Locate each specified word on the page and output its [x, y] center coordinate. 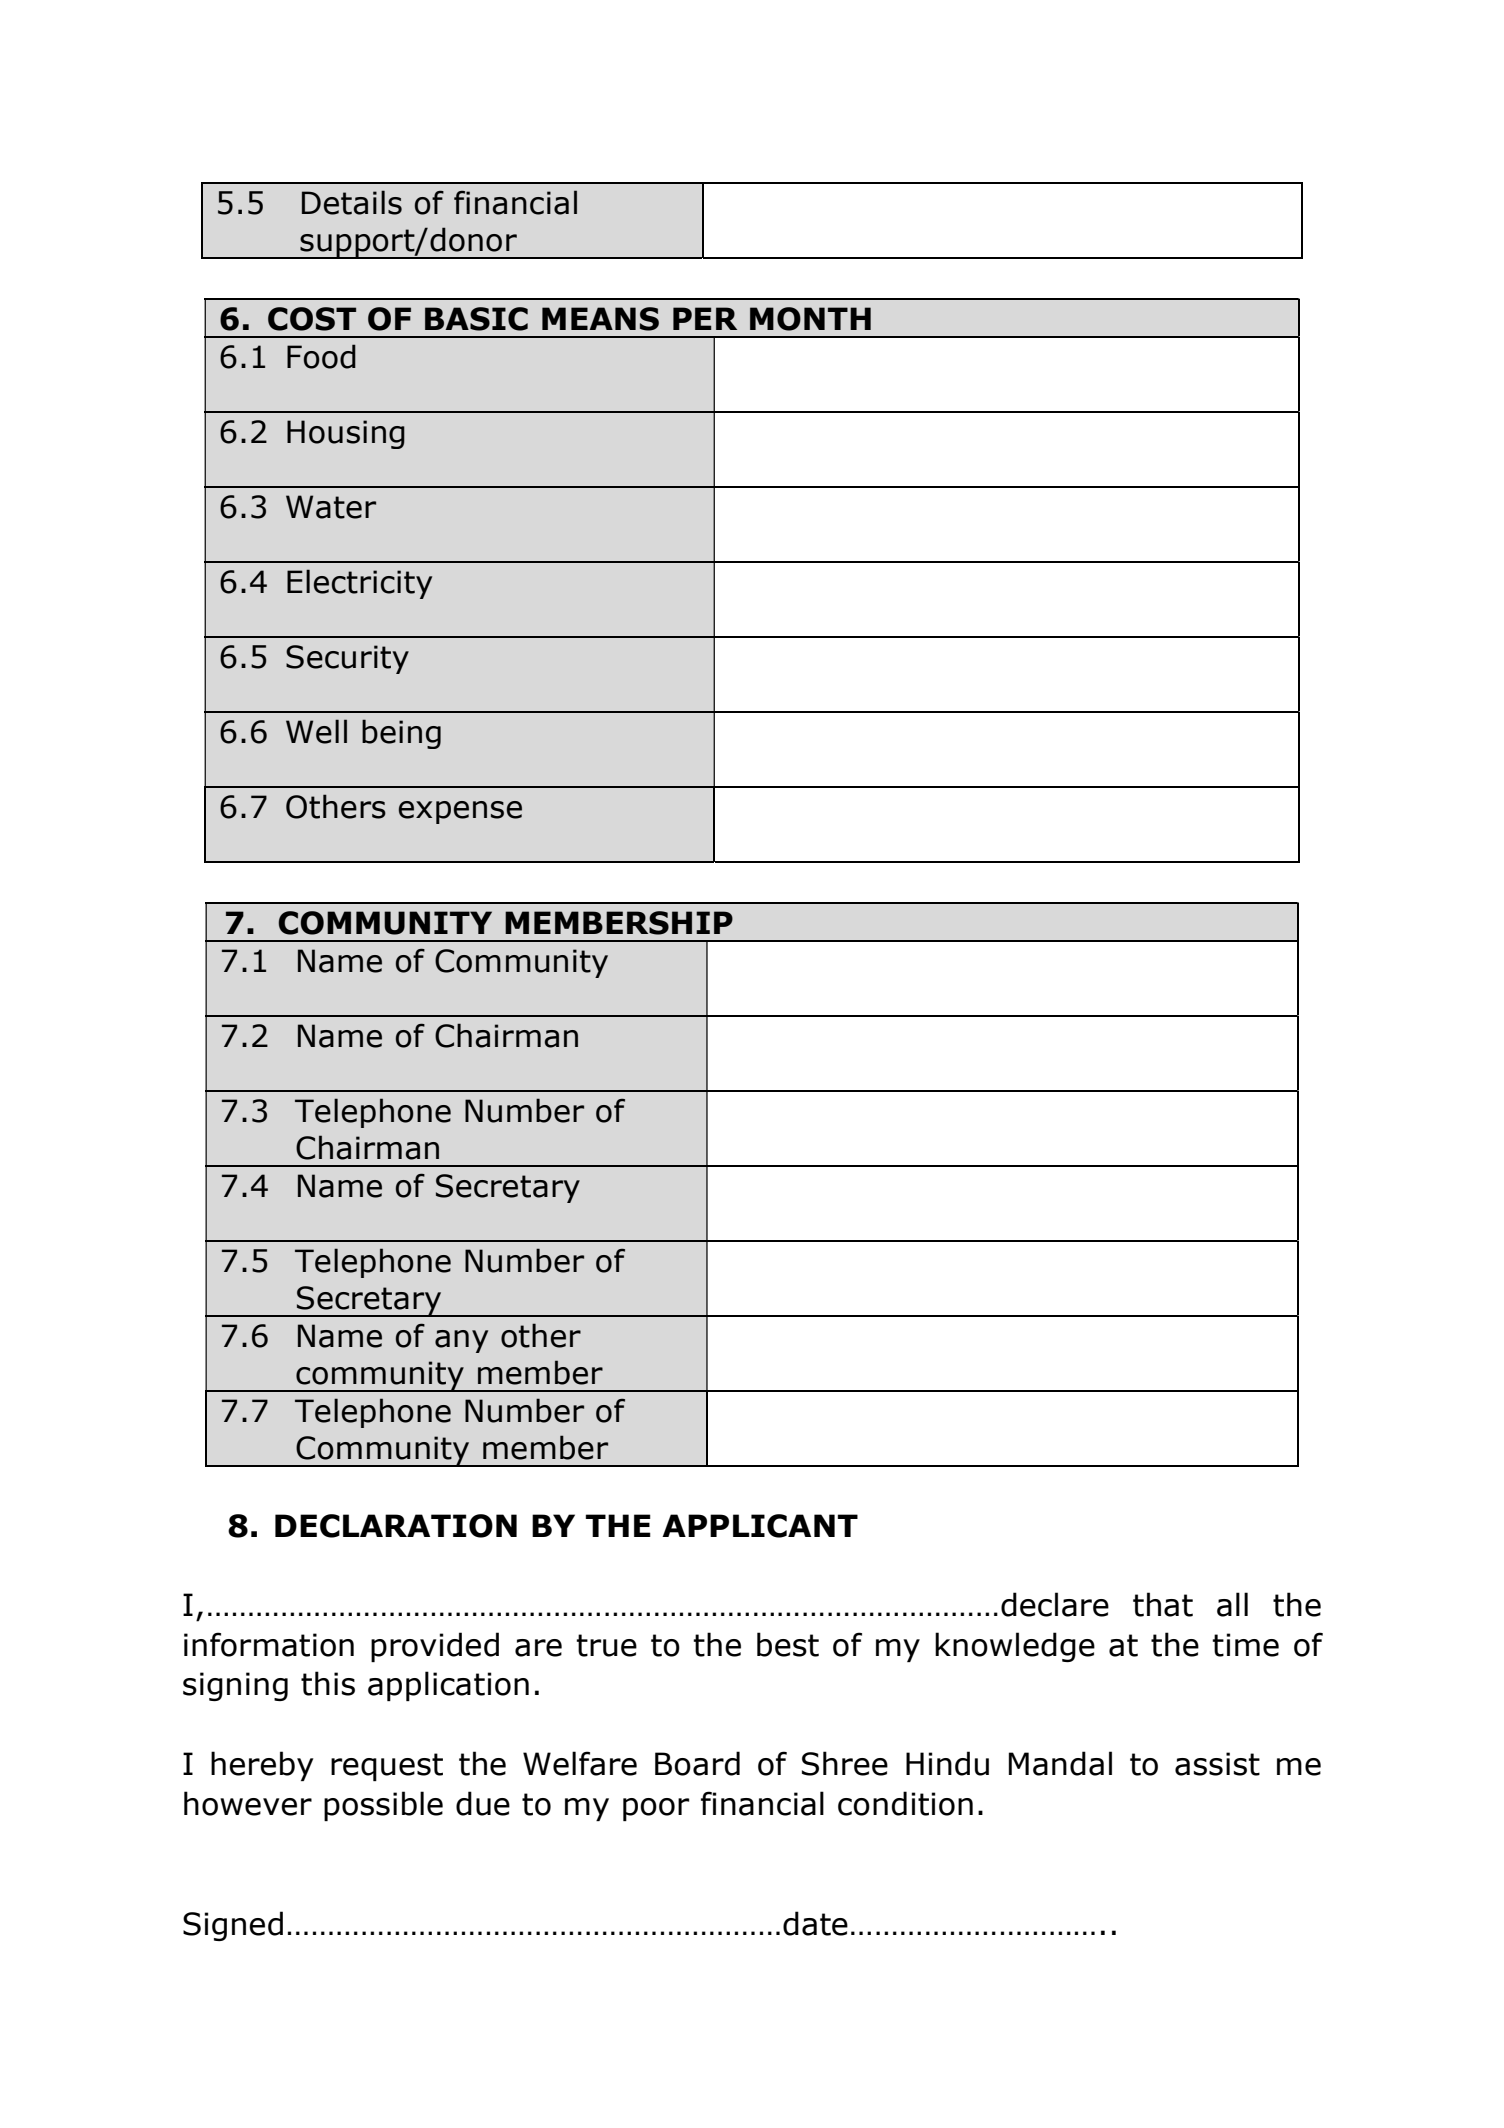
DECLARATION [396, 1526]
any [461, 1341]
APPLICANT [760, 1526]
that [1163, 1604]
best [788, 1644]
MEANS [600, 319]
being [401, 734]
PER [705, 318]
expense [460, 812]
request [387, 1767]
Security [347, 659]
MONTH [810, 319]
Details [352, 202]
